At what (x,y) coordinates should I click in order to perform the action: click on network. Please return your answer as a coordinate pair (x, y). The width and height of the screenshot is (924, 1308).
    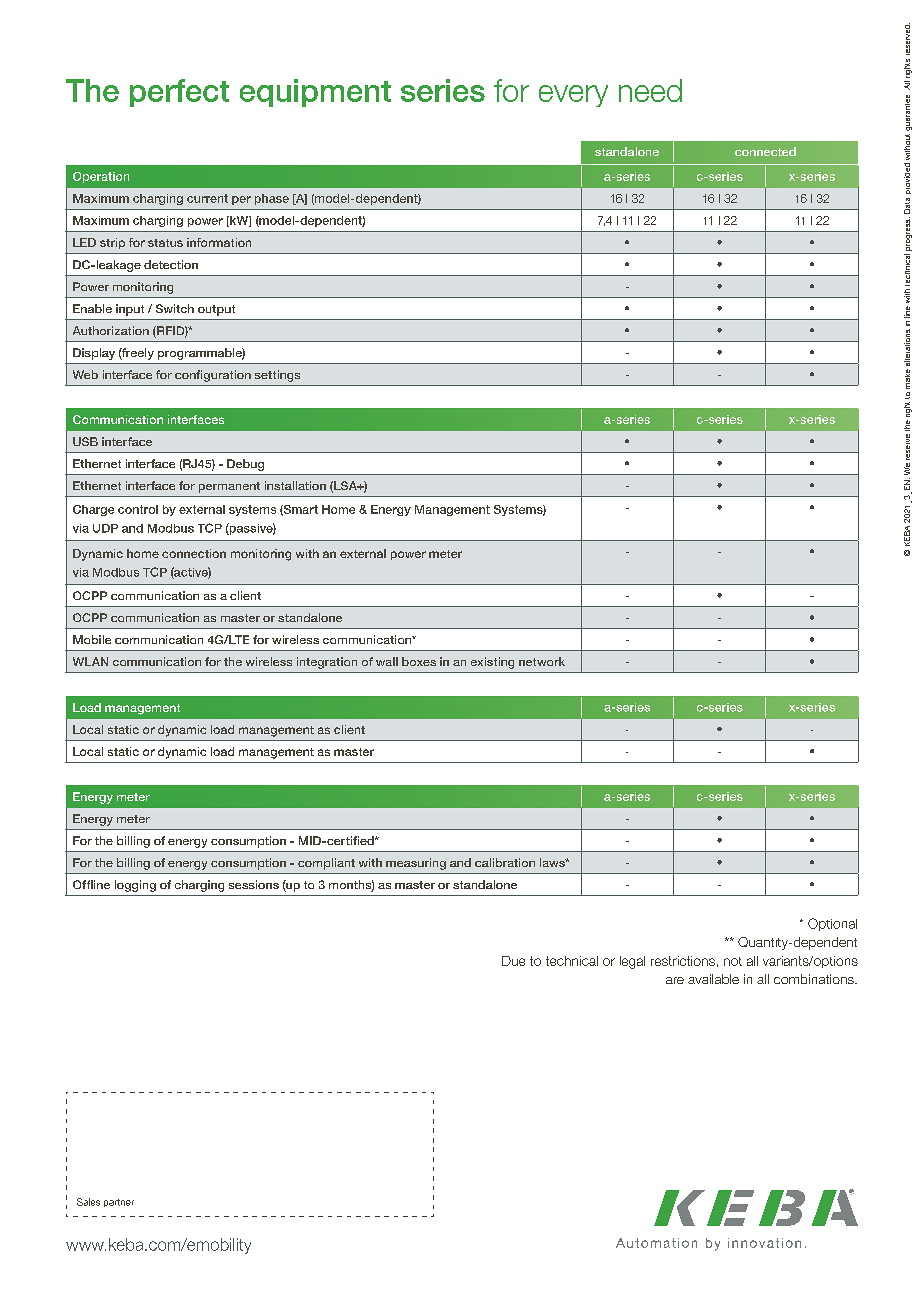
    Looking at the image, I should click on (542, 661).
